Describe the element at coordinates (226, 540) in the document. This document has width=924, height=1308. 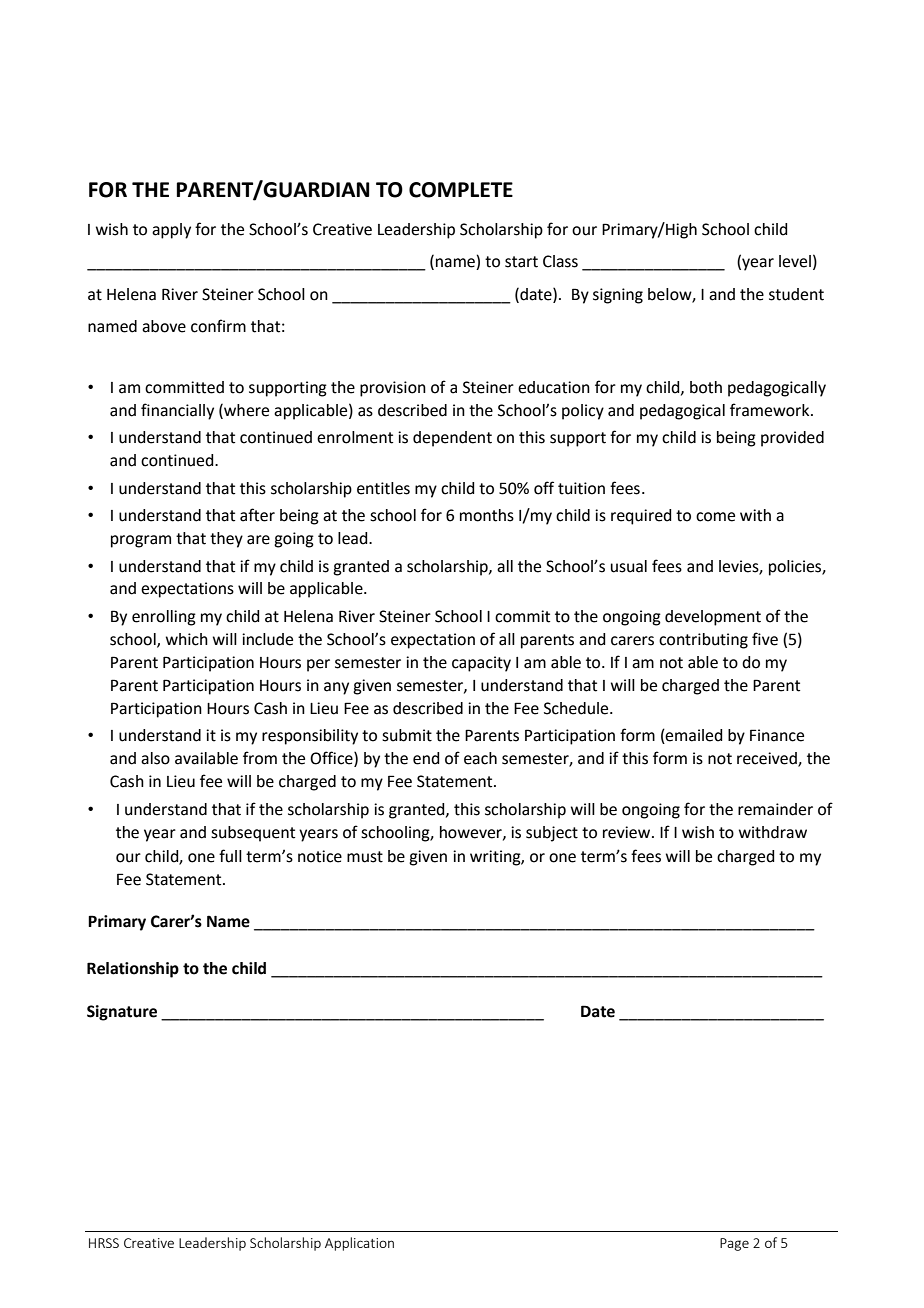
I see `they` at that location.
